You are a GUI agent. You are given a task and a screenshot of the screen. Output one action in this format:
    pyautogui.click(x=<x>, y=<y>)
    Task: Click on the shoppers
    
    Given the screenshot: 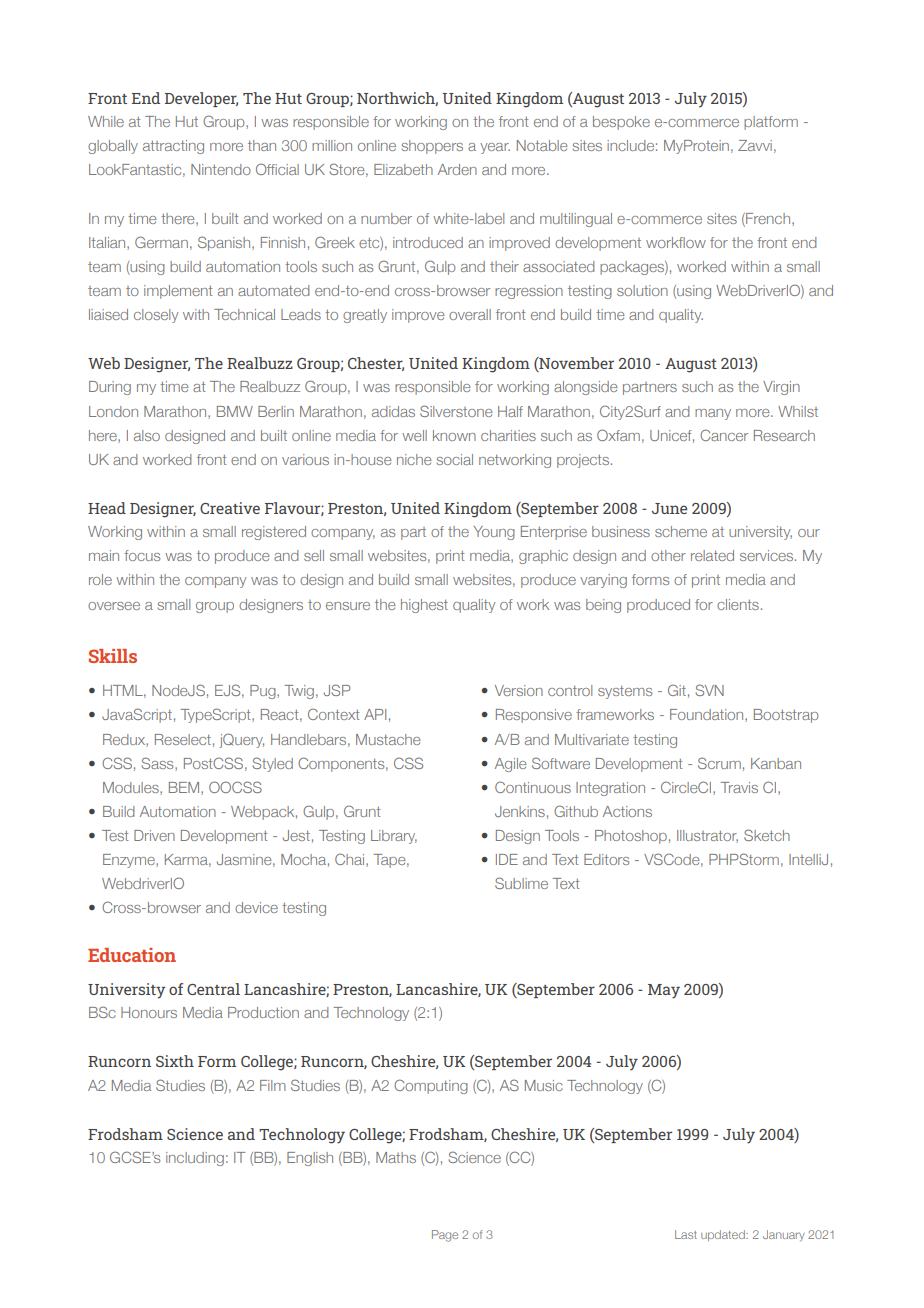 What is the action you would take?
    pyautogui.click(x=432, y=147)
